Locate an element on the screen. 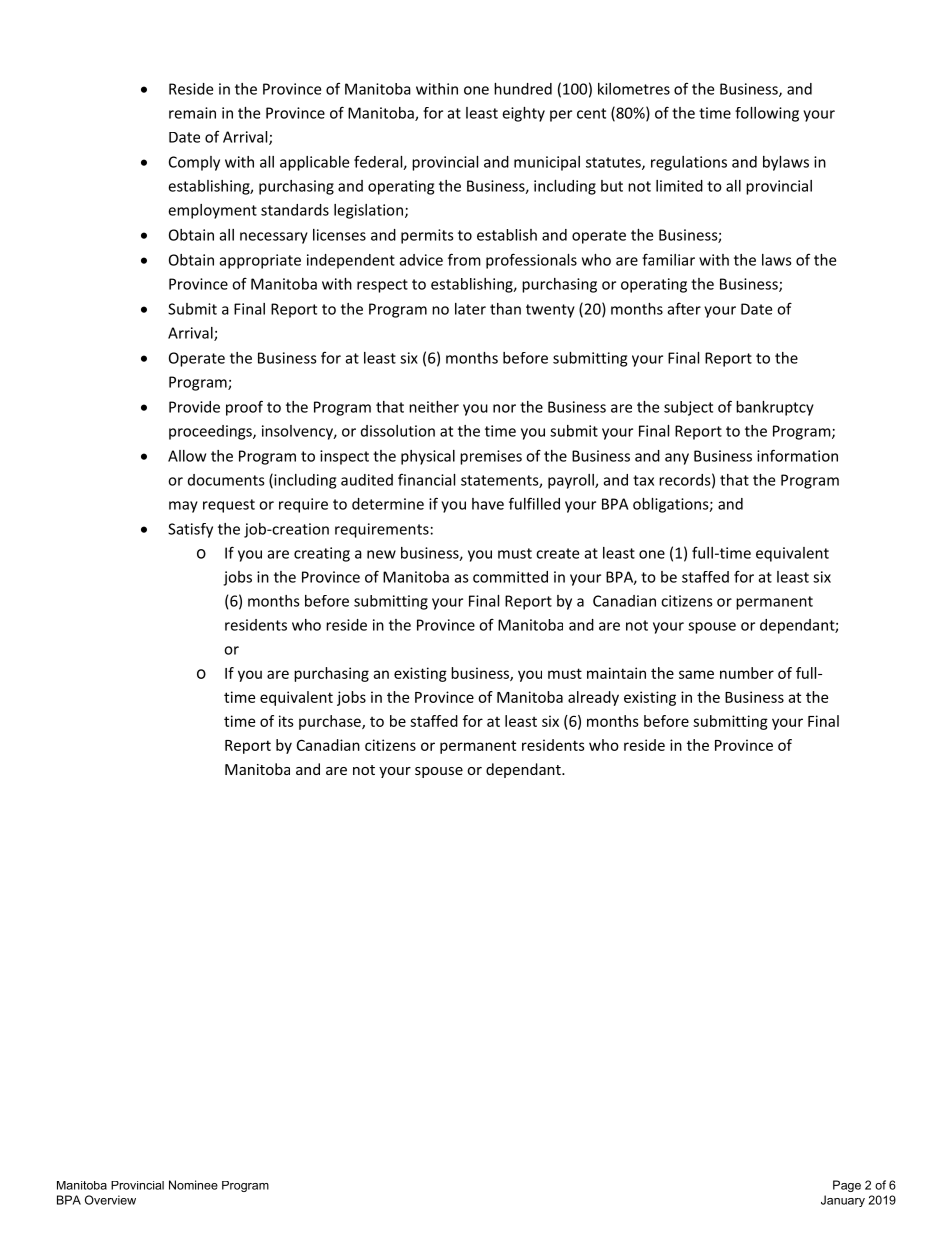 The image size is (952, 1233). January is located at coordinates (843, 1201).
